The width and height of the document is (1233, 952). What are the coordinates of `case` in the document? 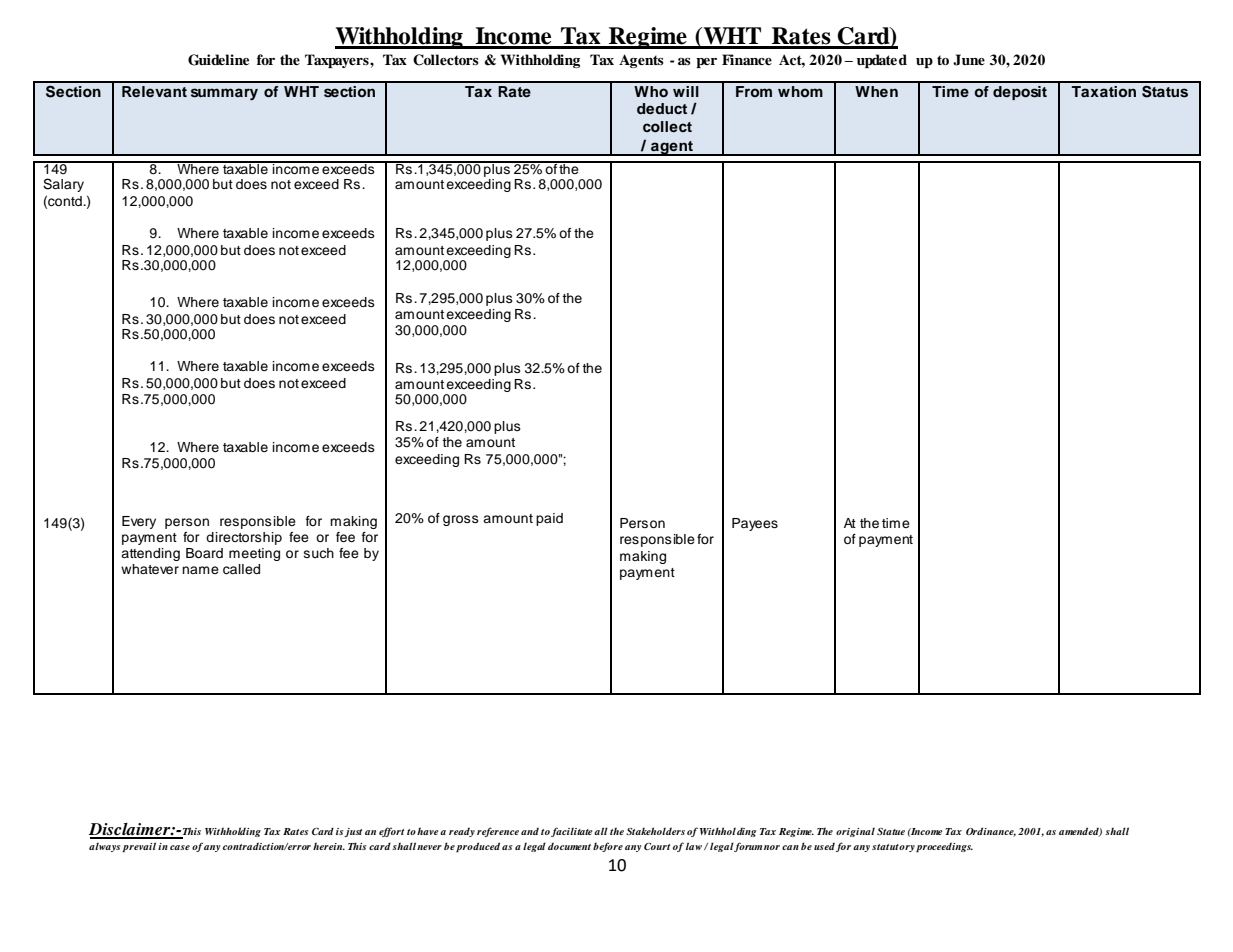 It's located at (180, 847).
